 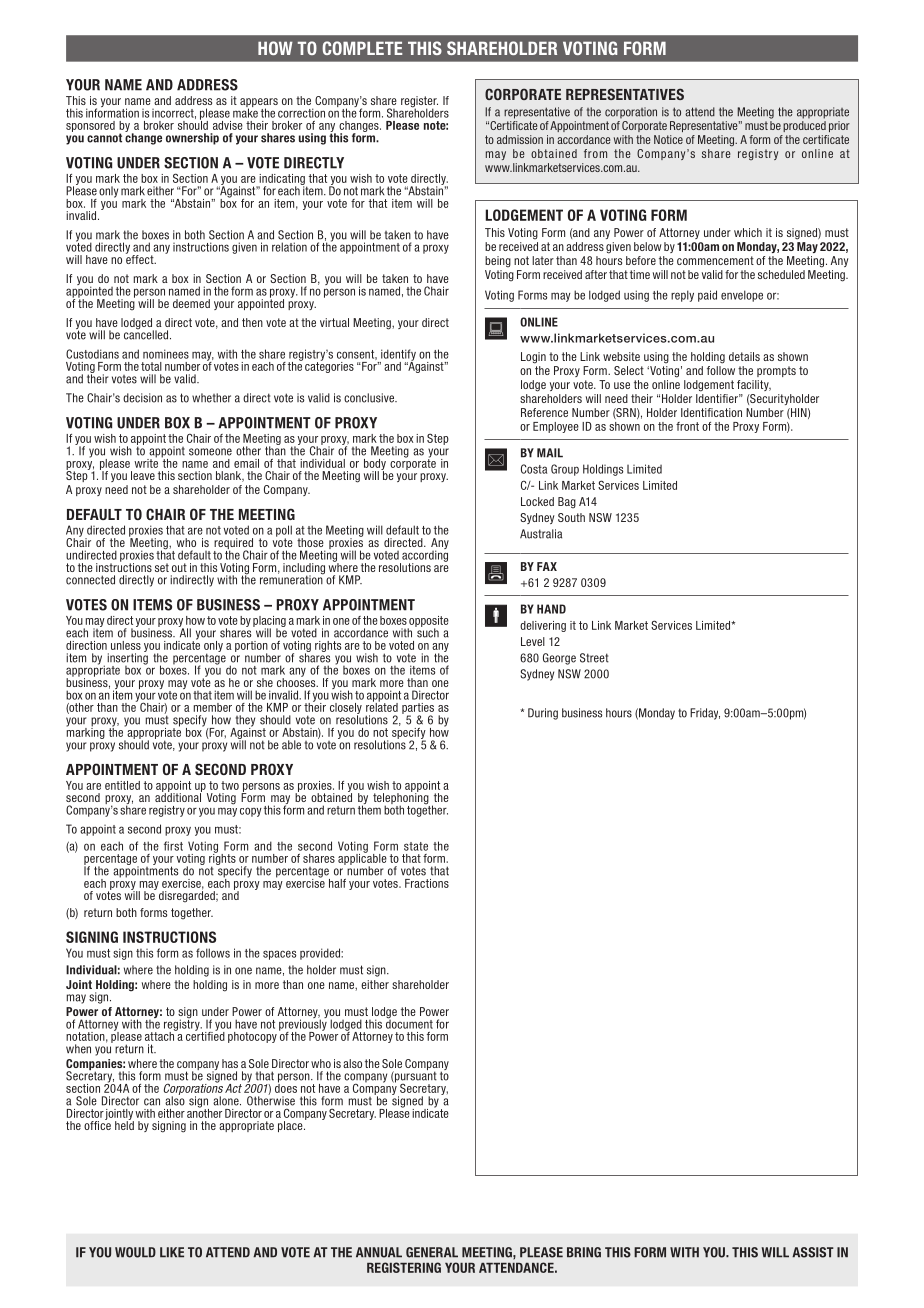 I want to click on first, so click(x=173, y=846).
